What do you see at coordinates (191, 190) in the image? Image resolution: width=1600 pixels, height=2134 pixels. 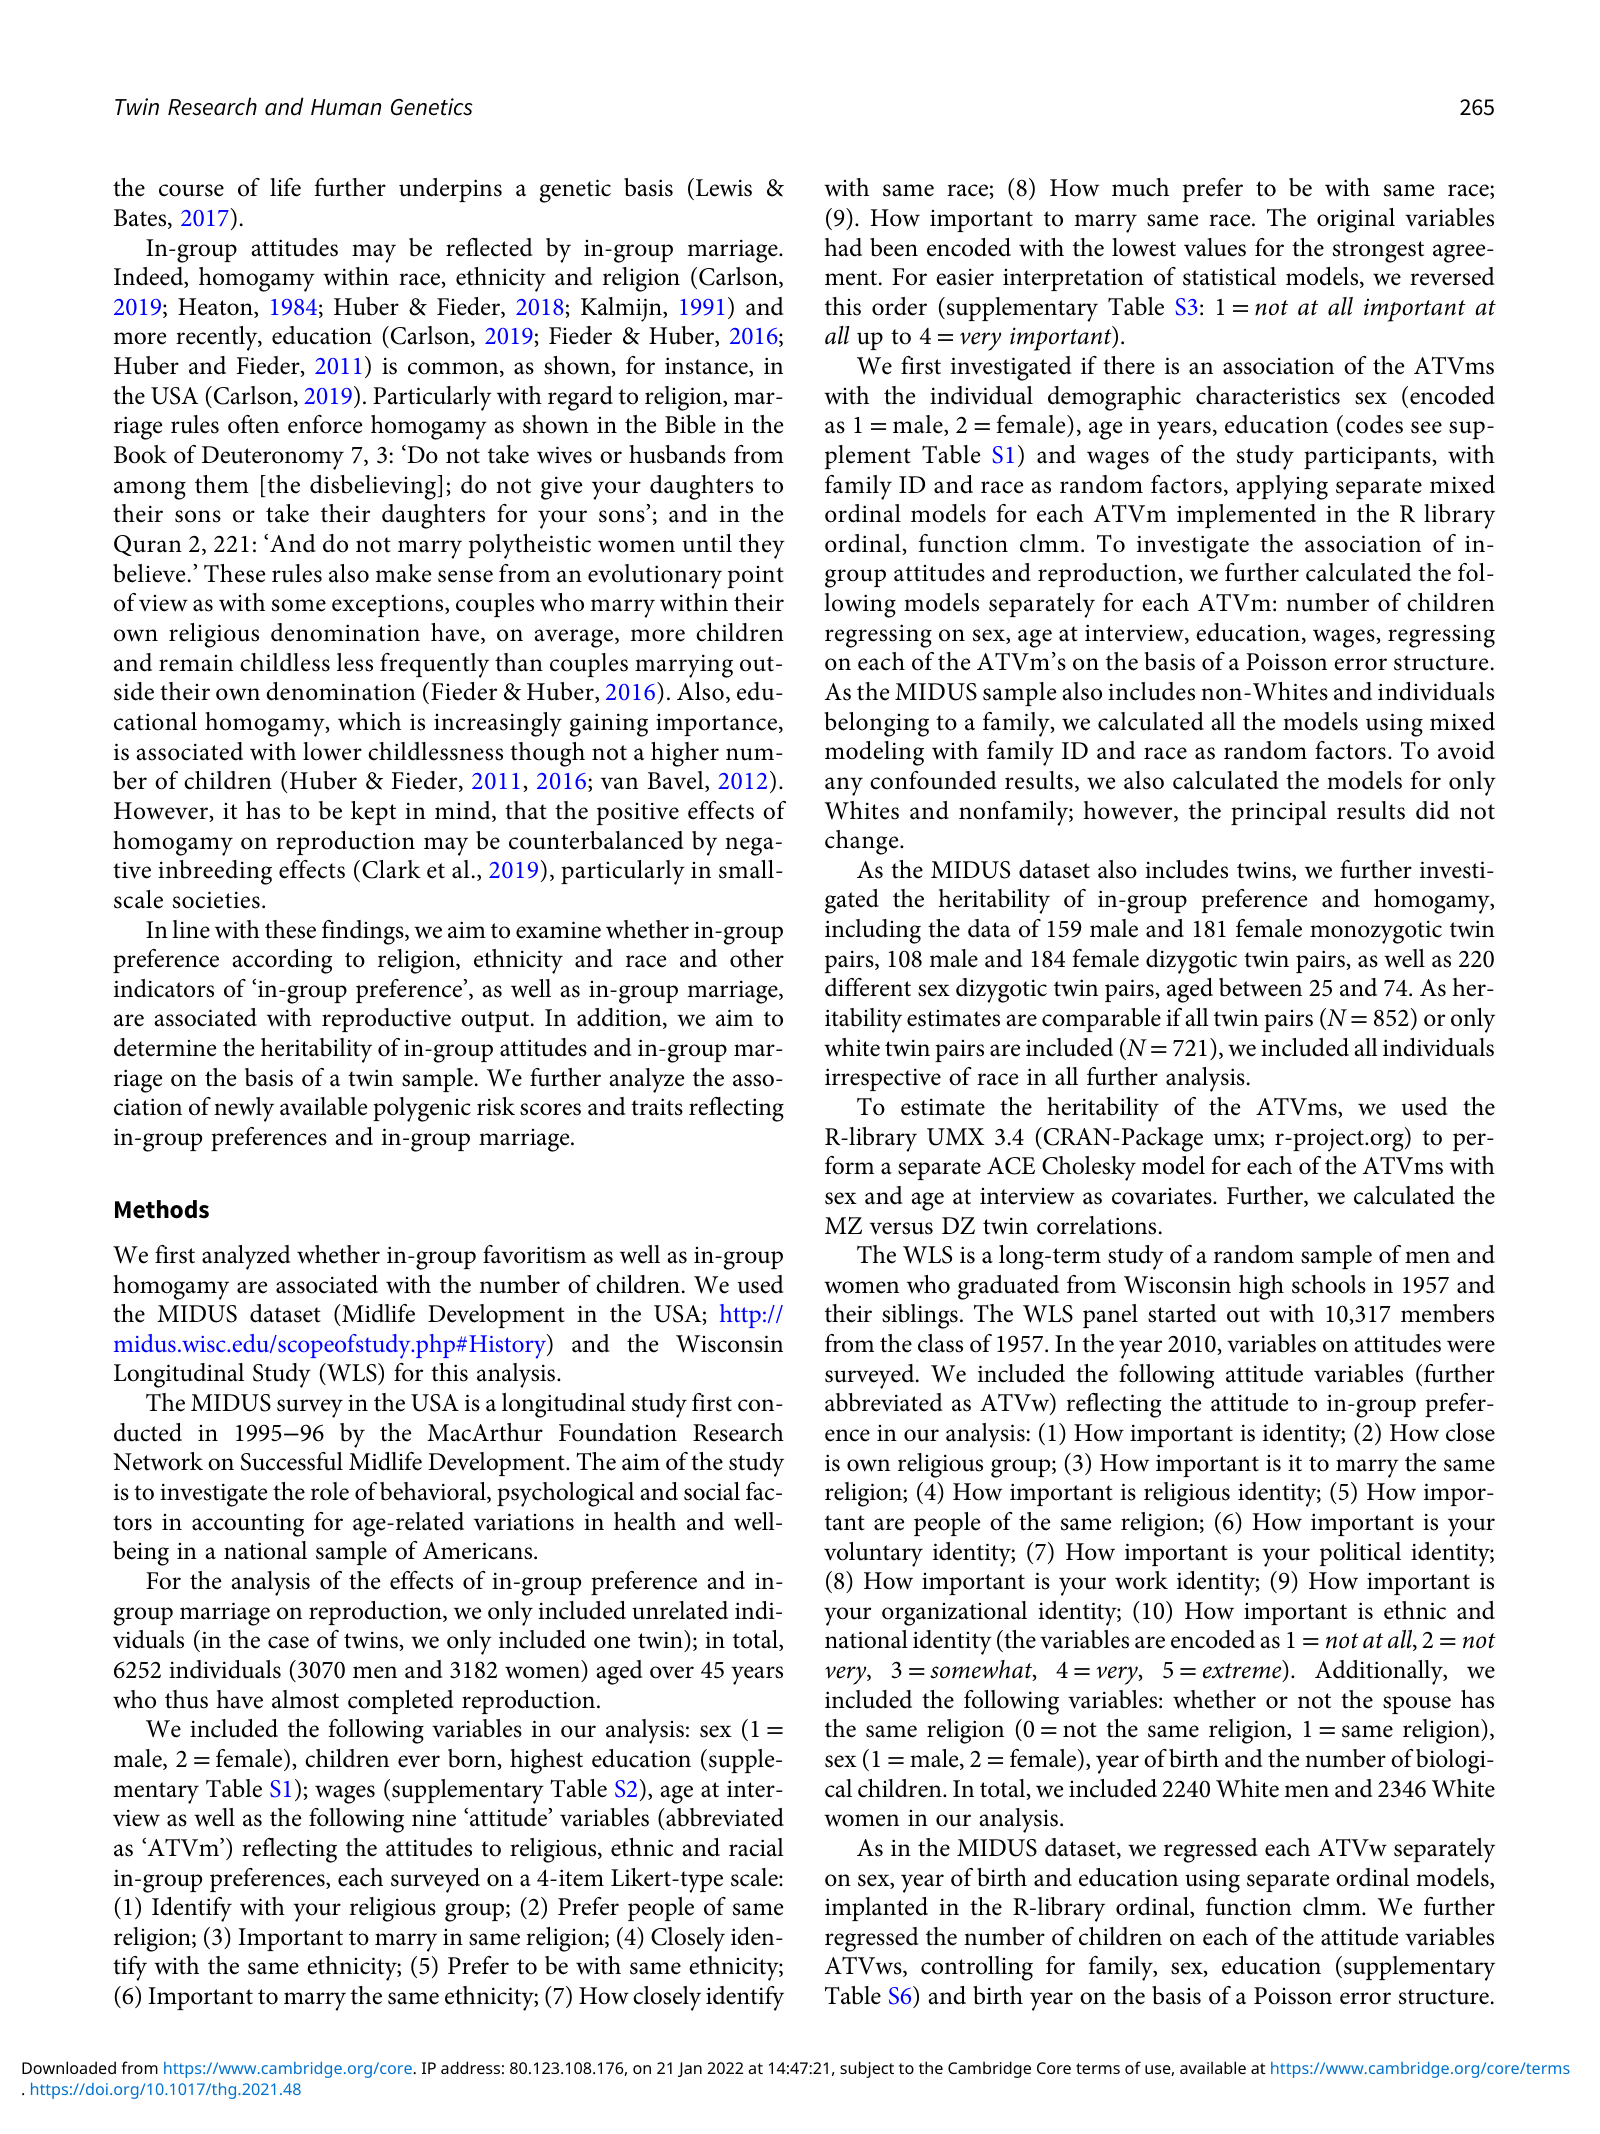 I see `course` at bounding box center [191, 190].
